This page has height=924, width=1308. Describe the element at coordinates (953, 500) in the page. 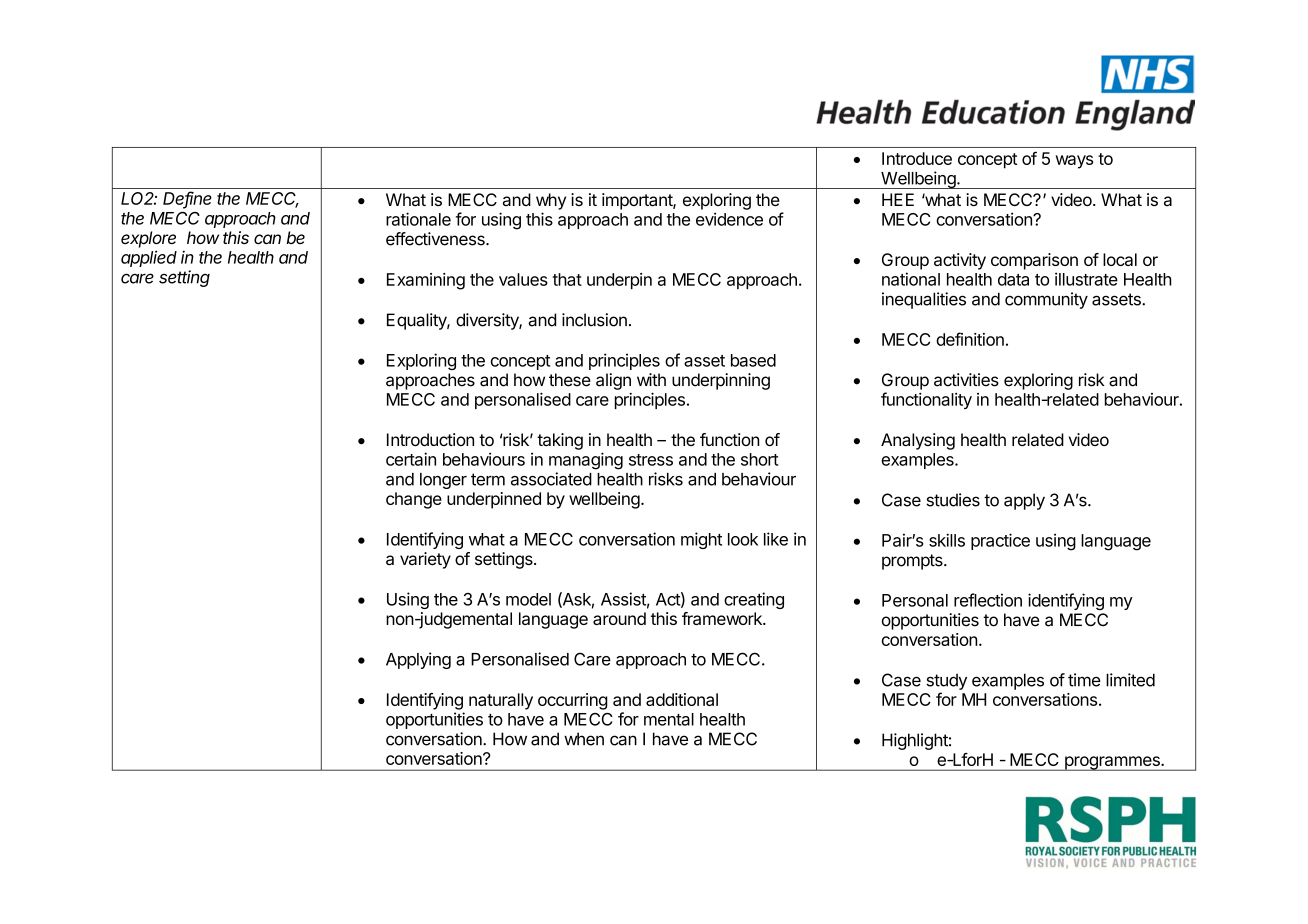

I see `studies` at that location.
